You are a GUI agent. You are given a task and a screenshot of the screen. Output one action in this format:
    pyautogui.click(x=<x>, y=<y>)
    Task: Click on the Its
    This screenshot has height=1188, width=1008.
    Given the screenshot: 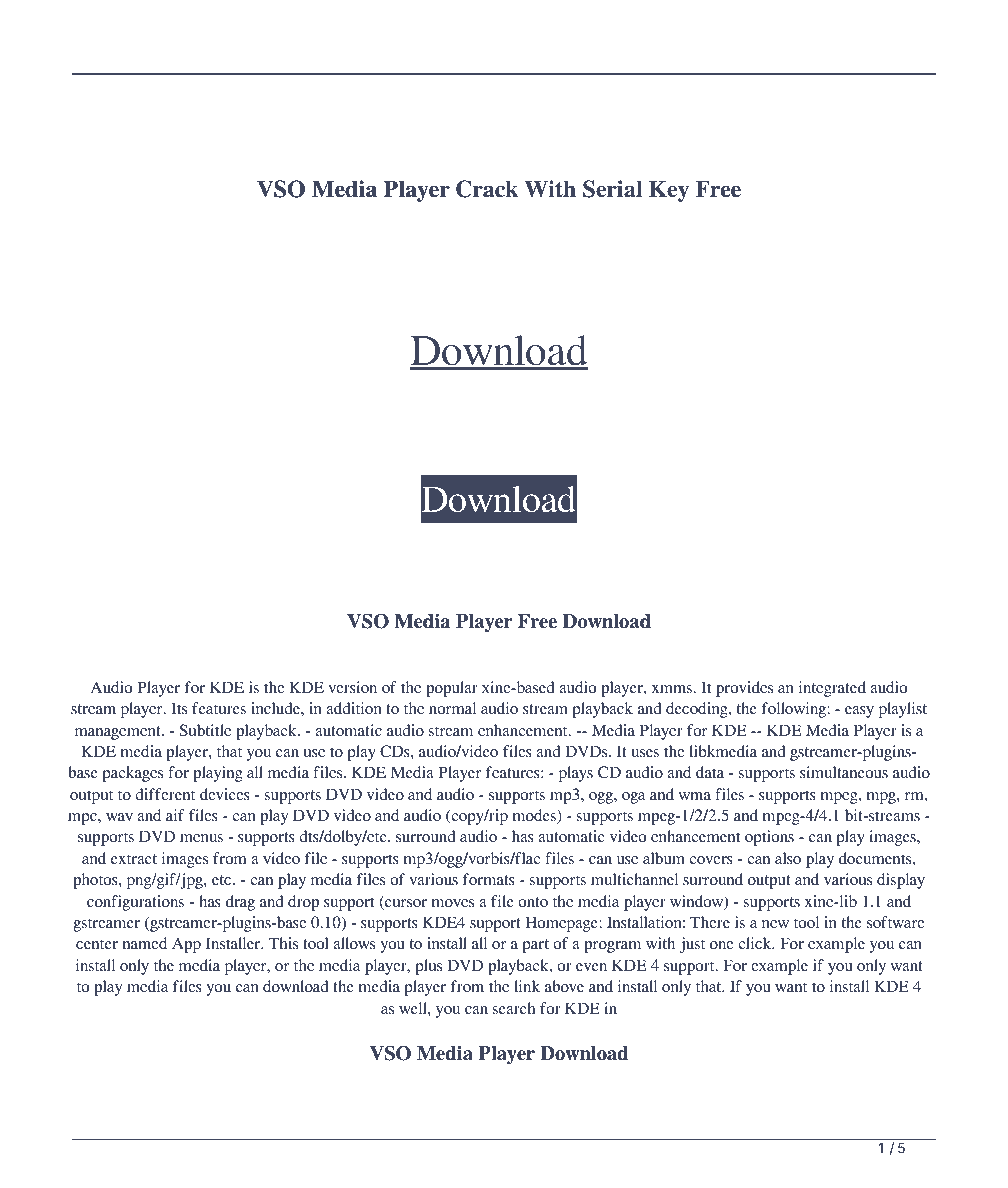 What is the action you would take?
    pyautogui.click(x=179, y=708)
